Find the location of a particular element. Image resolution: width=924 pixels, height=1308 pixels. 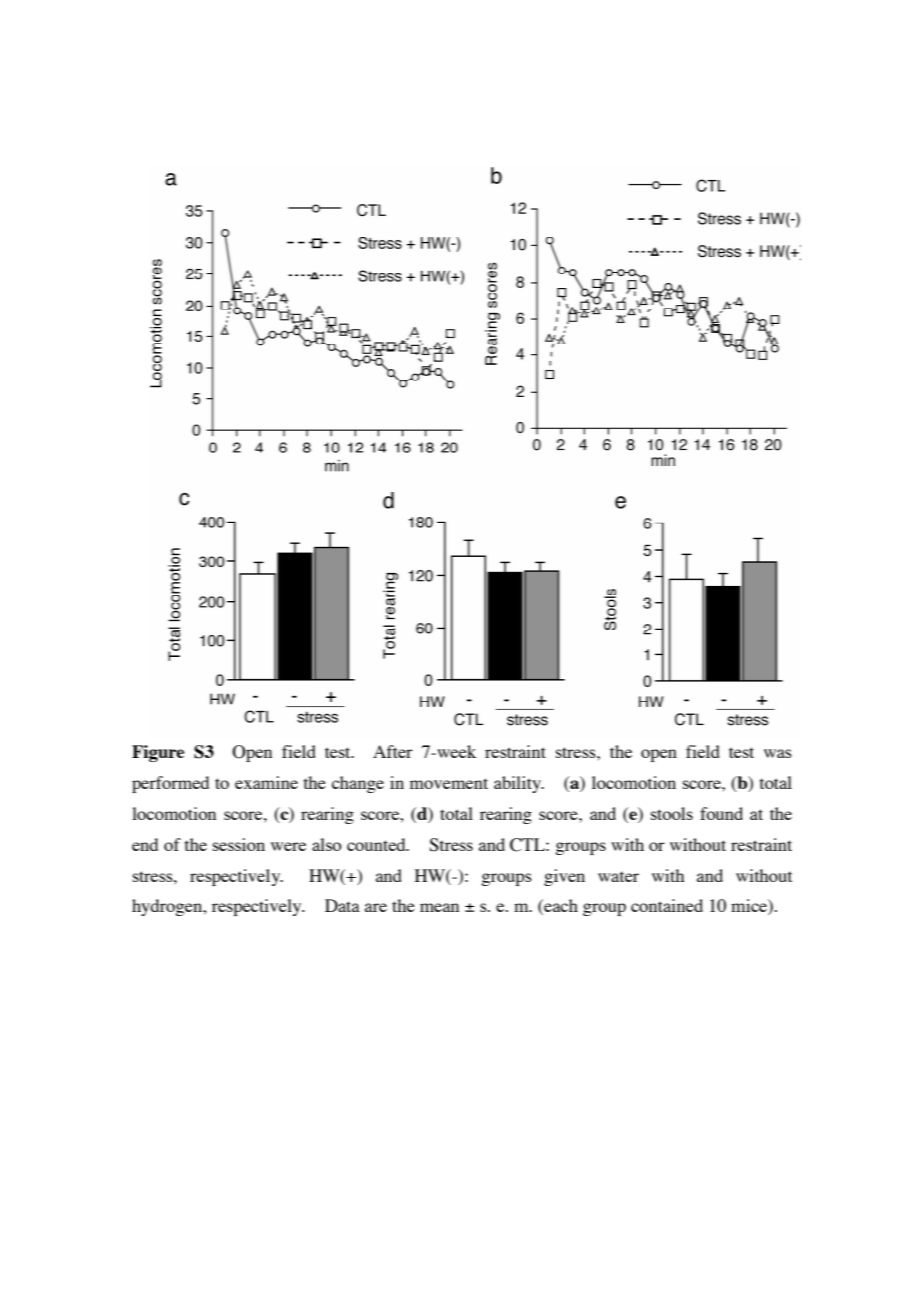

session is located at coordinates (239, 844).
